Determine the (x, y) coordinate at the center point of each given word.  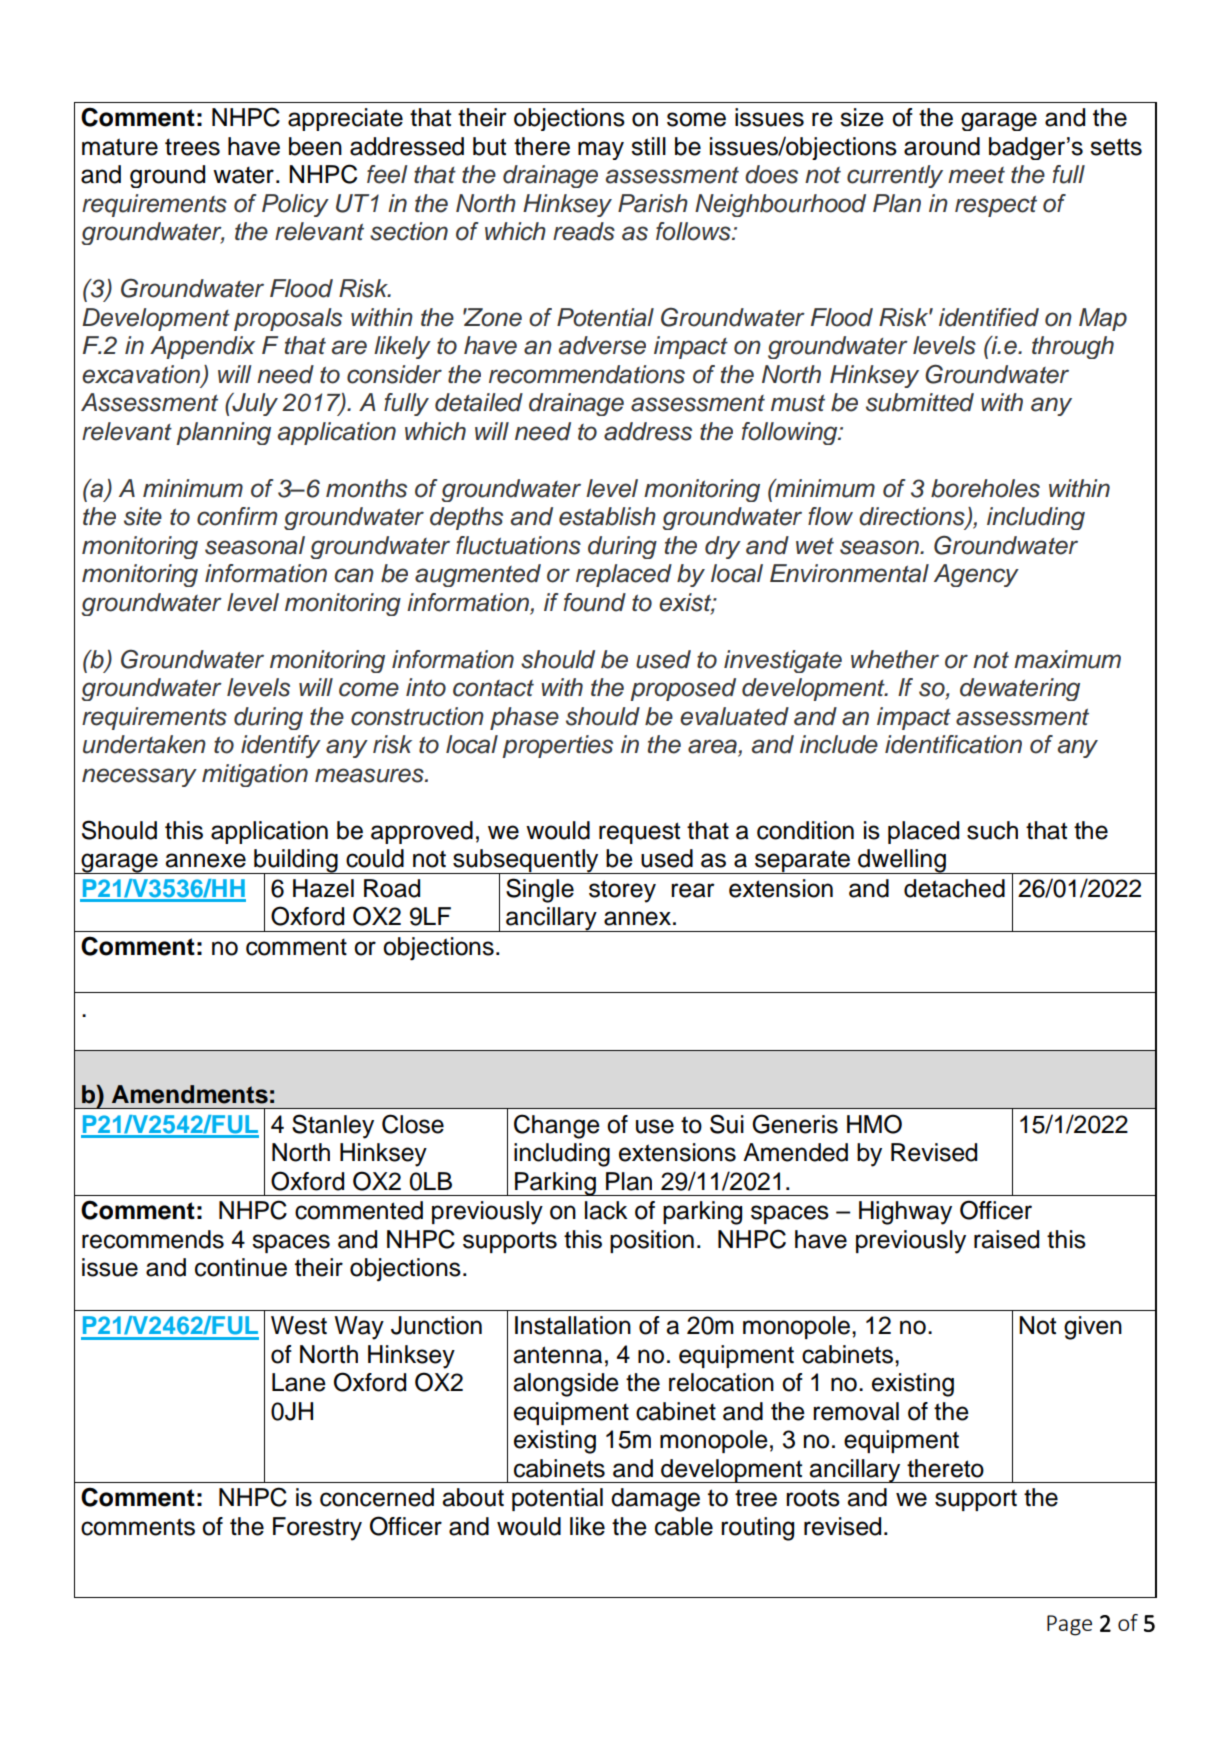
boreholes (985, 488)
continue (241, 1267)
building (296, 862)
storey (622, 891)
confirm (237, 516)
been (315, 146)
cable (684, 1526)
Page (1069, 1625)
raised (1006, 1239)
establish (607, 516)
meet (976, 175)
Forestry (317, 1529)
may (601, 150)
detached (954, 888)
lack (606, 1210)
